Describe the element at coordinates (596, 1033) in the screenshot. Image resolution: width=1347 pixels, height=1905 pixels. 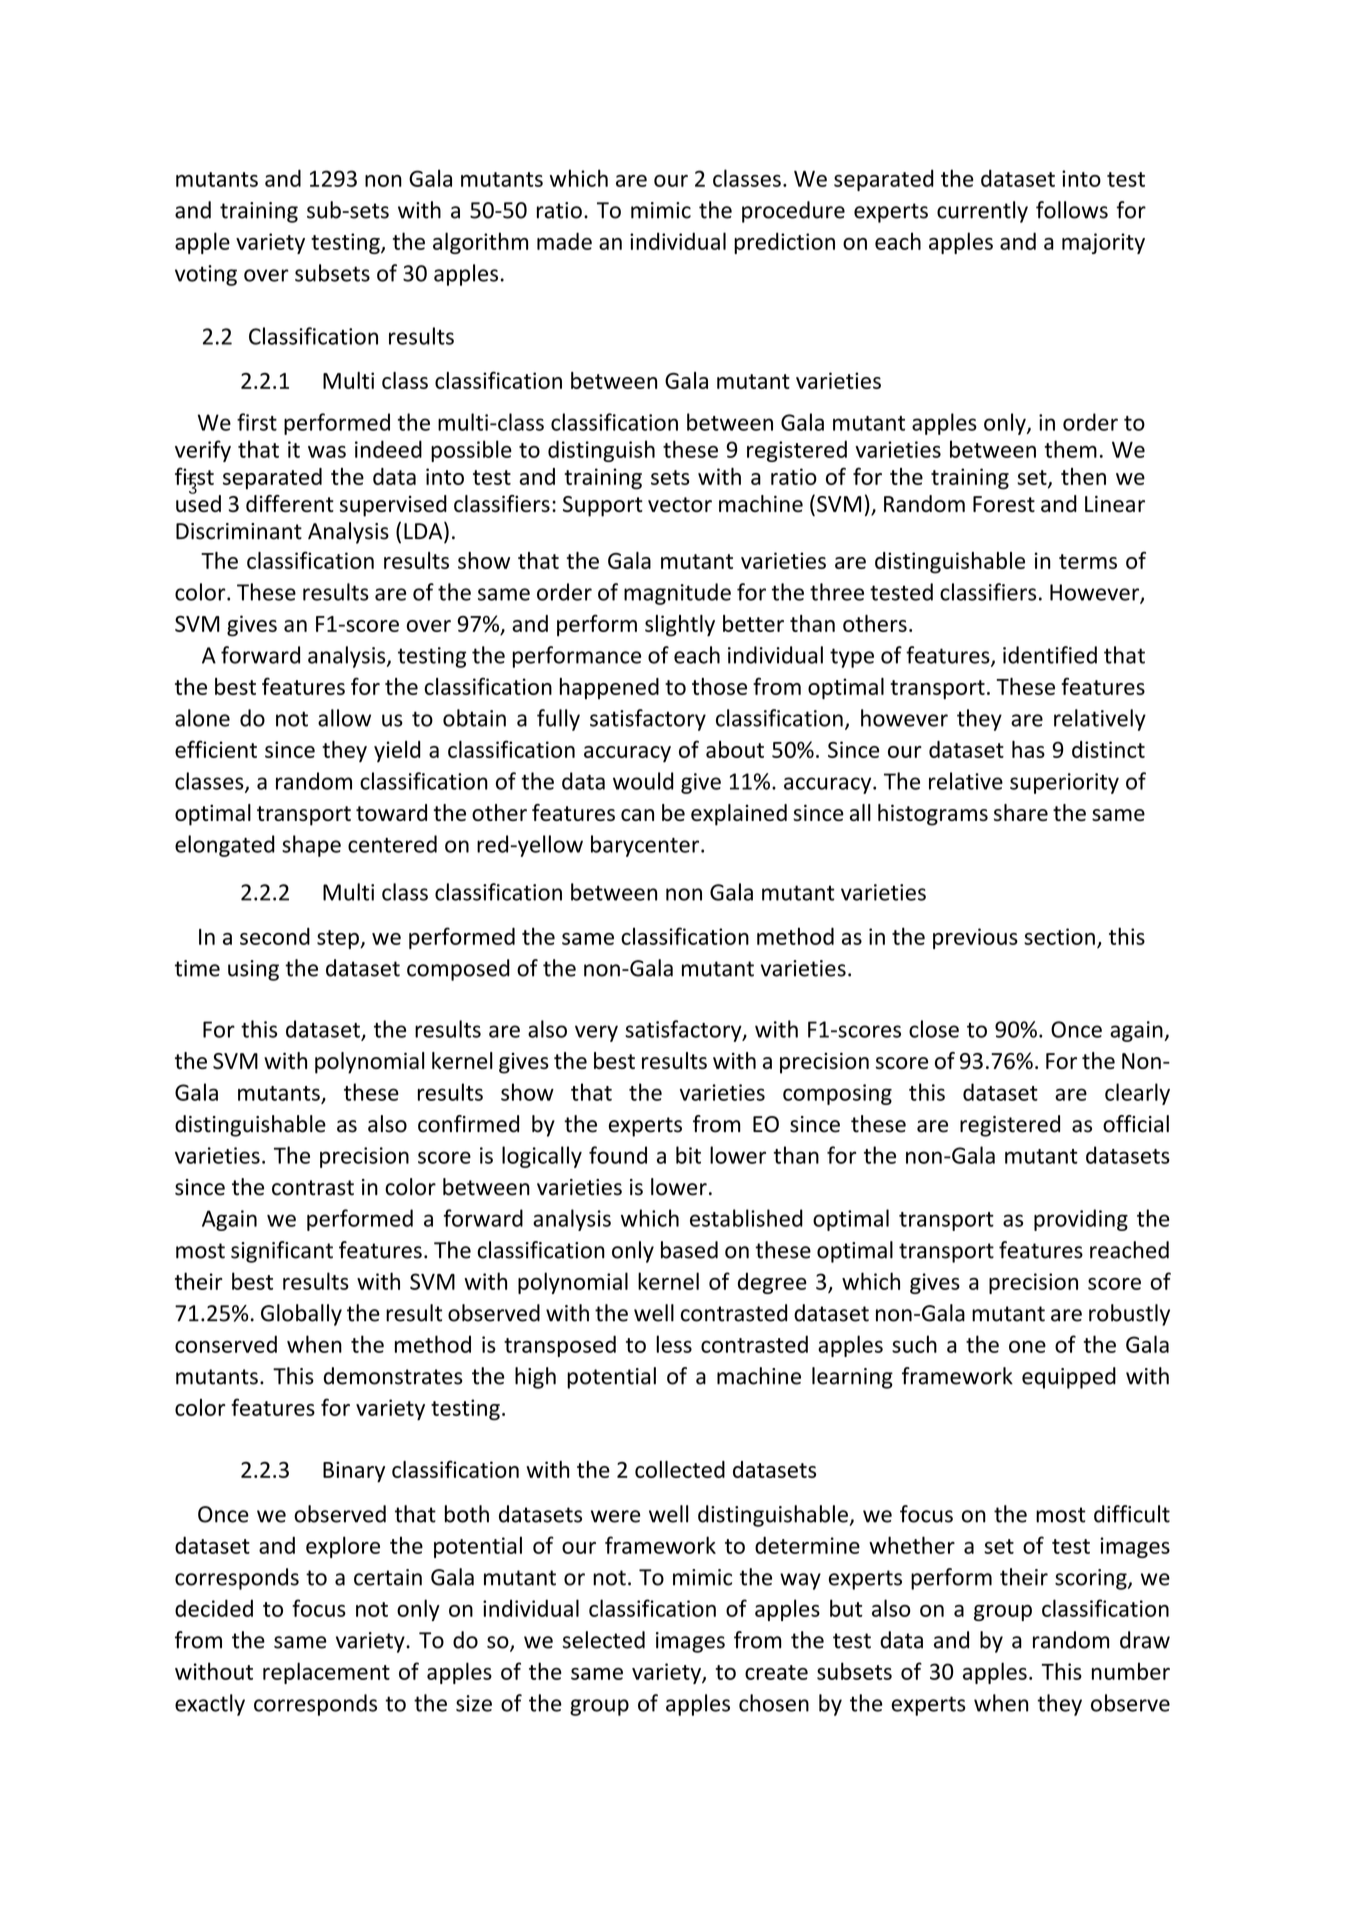
I see `very` at that location.
